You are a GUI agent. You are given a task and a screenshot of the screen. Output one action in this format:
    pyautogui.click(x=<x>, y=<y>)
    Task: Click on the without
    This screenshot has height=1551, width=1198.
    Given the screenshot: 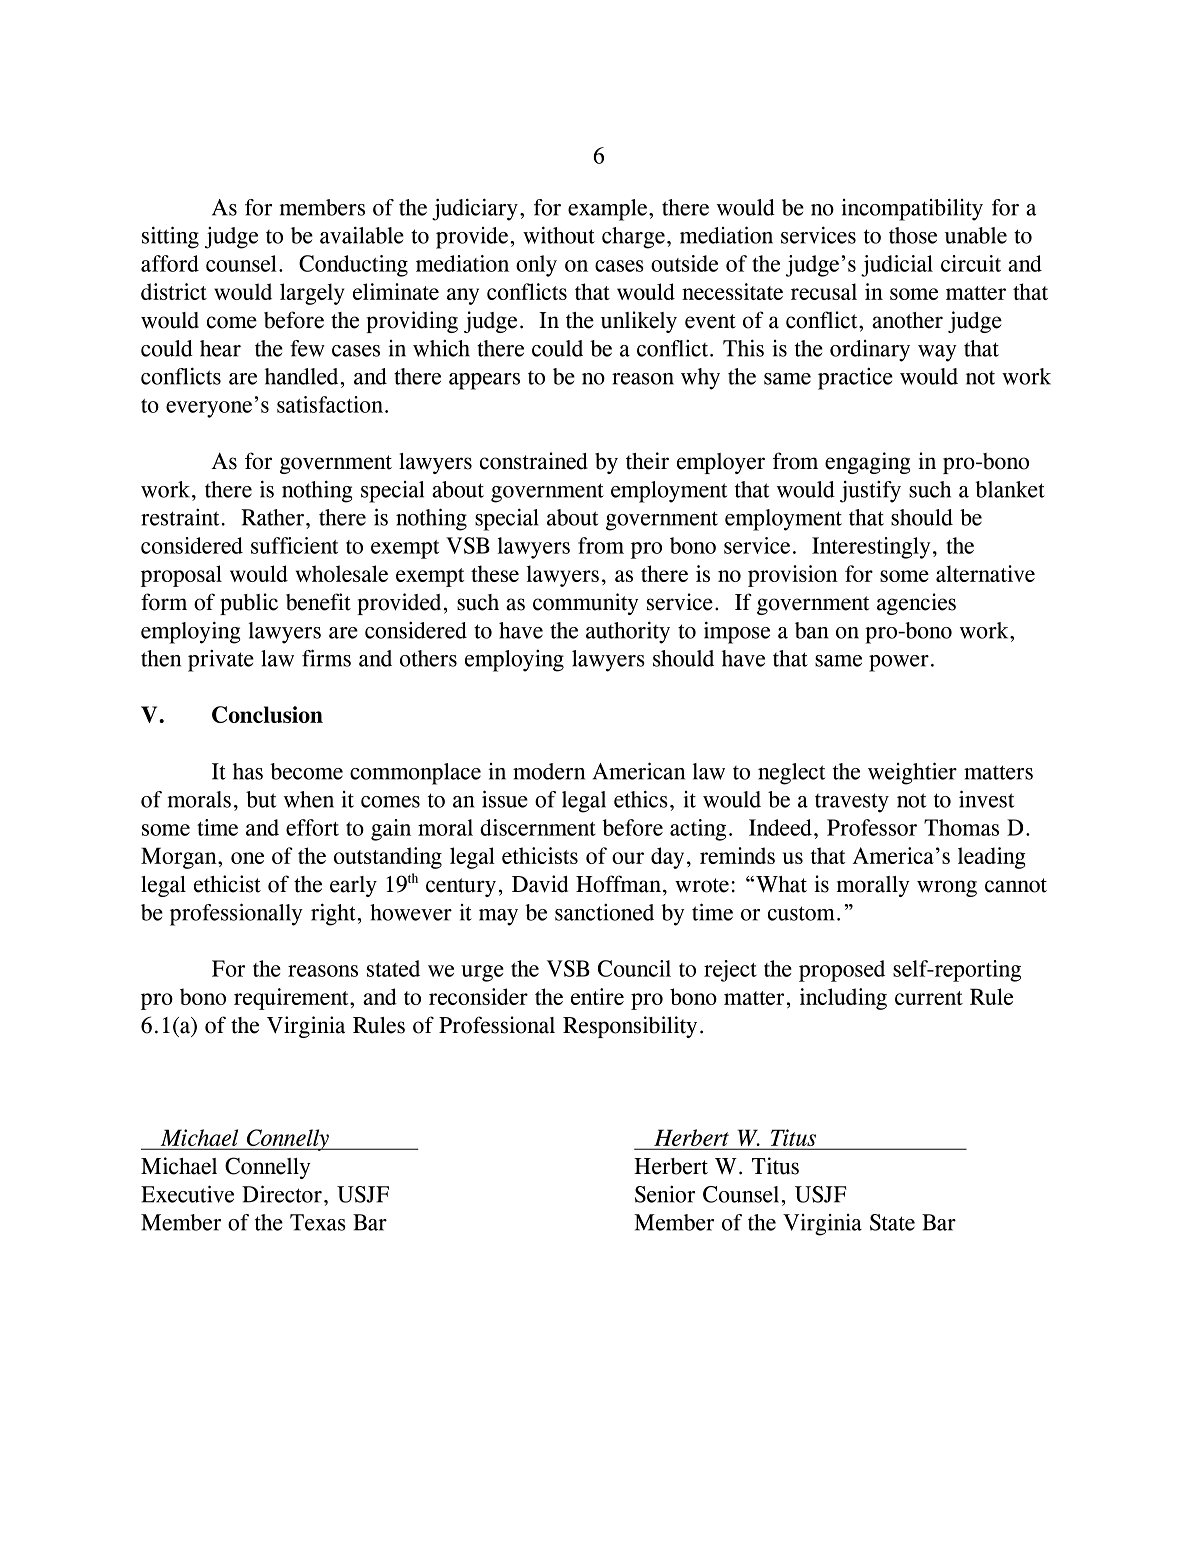 What is the action you would take?
    pyautogui.click(x=559, y=235)
